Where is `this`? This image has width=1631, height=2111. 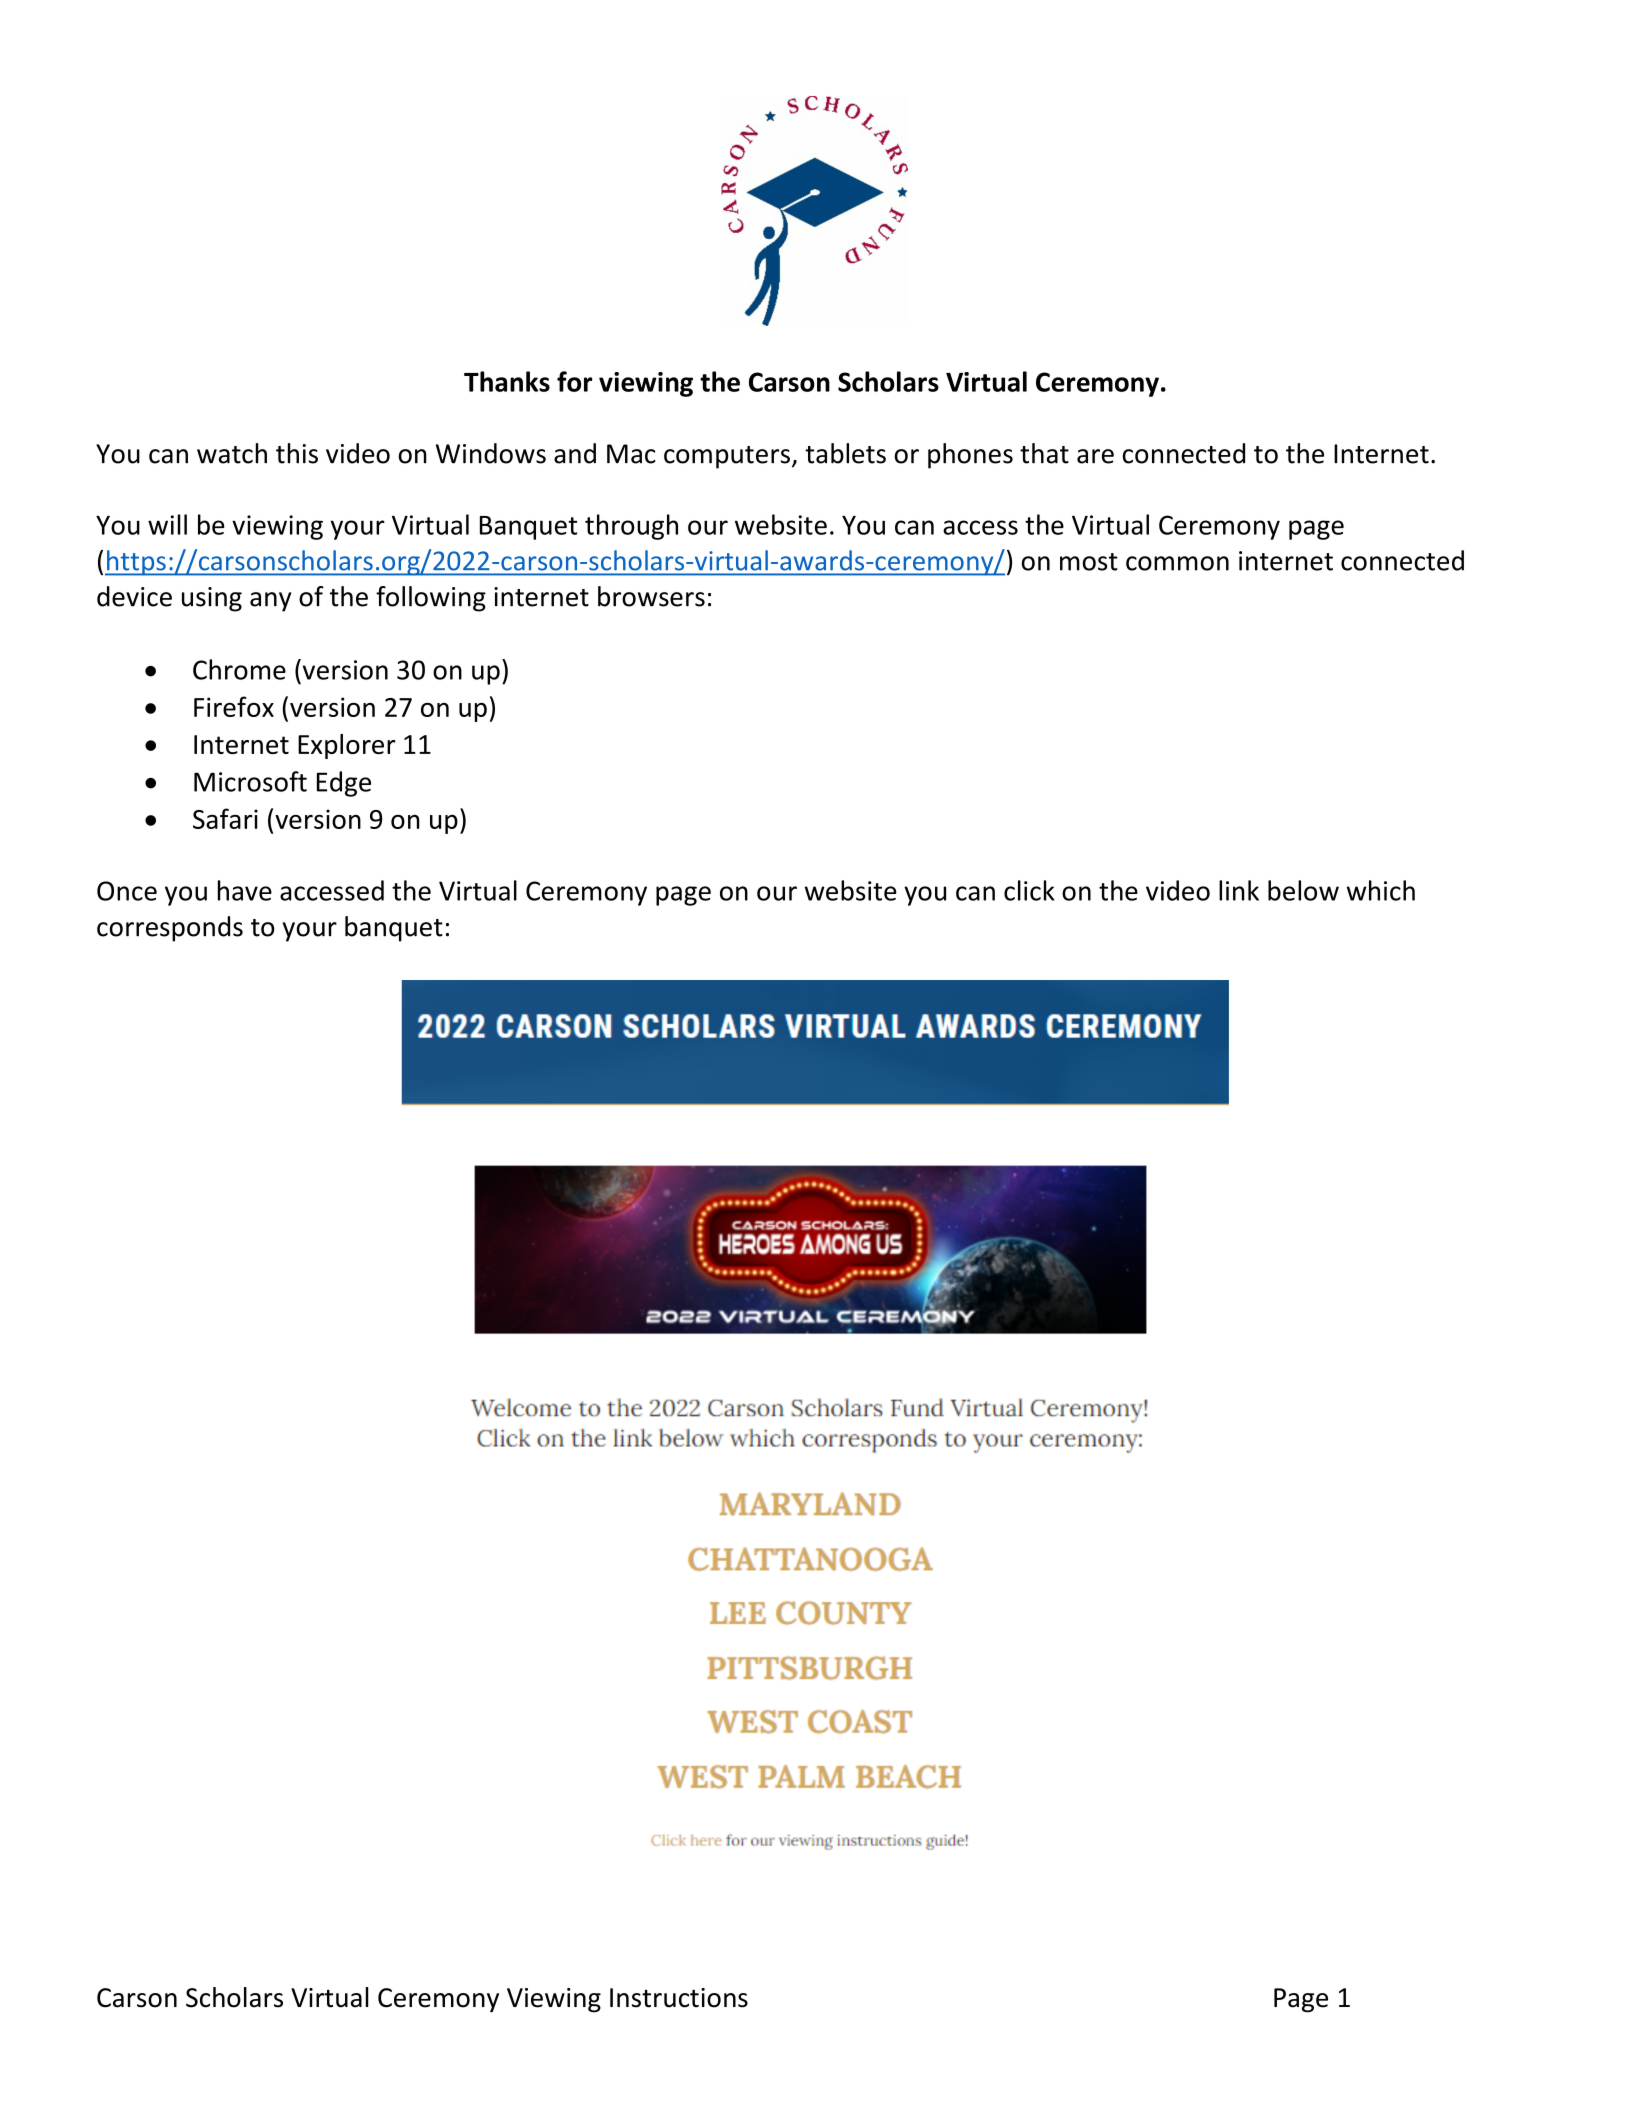
this is located at coordinates (297, 453).
